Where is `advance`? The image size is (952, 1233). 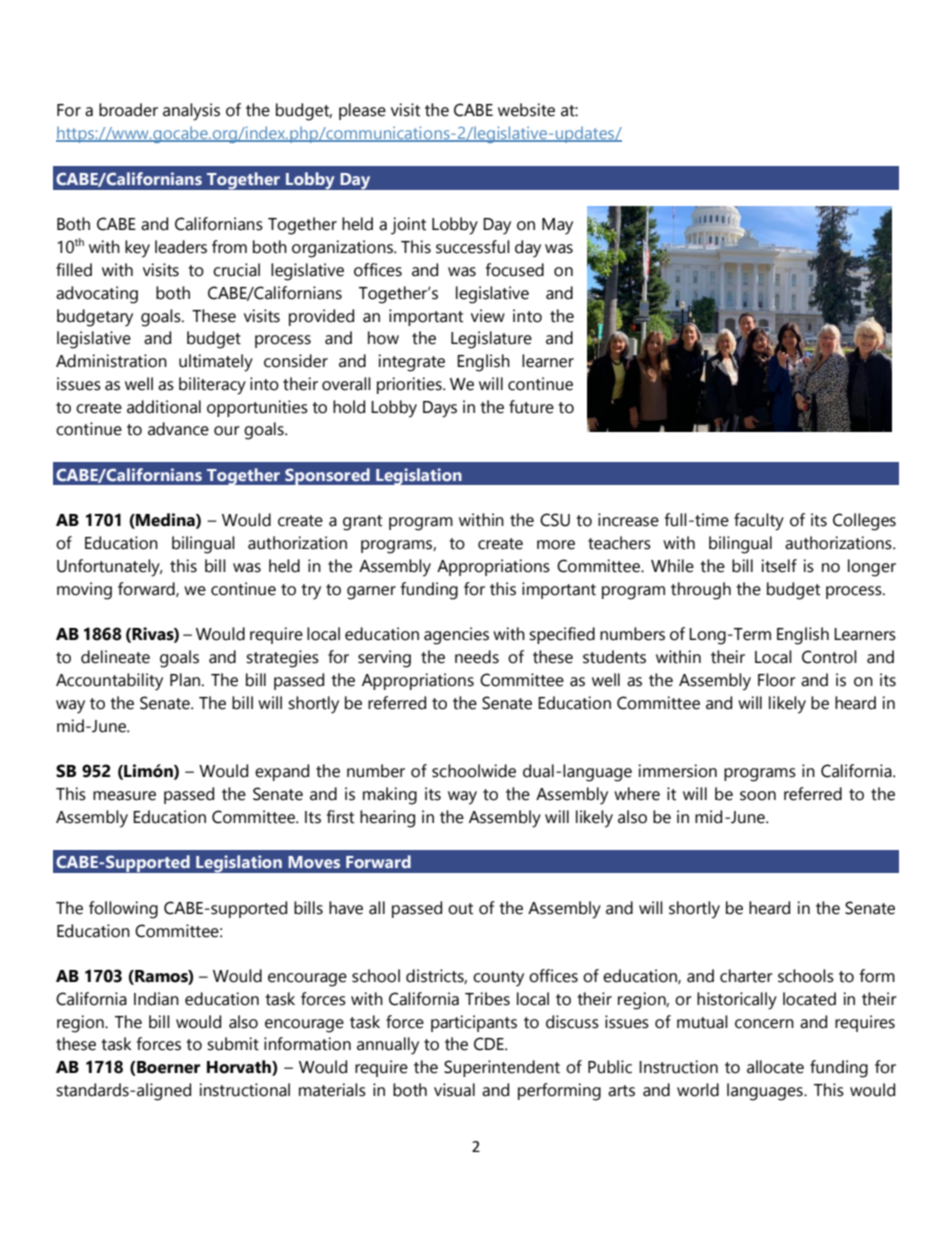 advance is located at coordinates (178, 429).
